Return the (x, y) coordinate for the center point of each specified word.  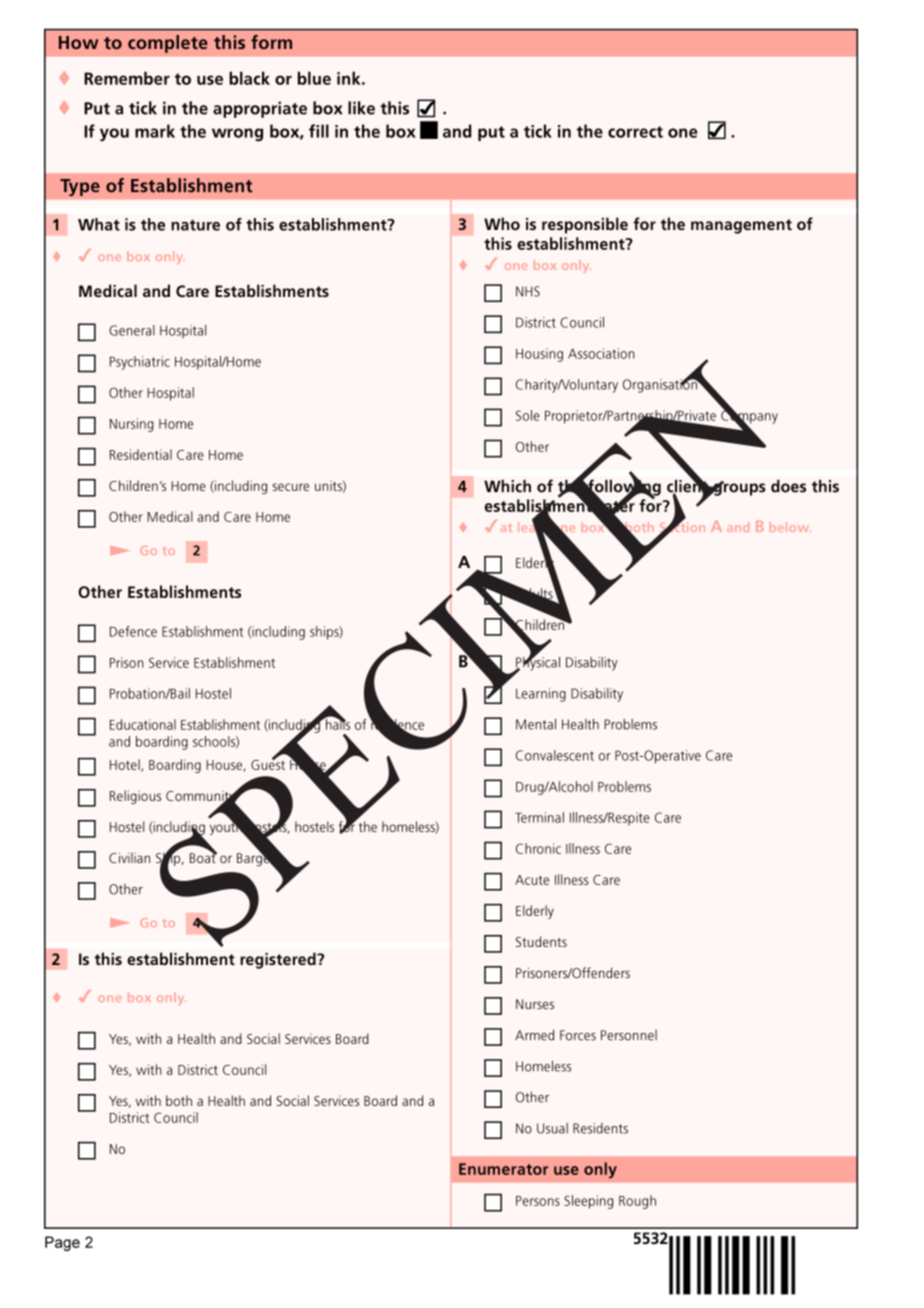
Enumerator (503, 1169)
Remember (127, 78)
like (361, 108)
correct (635, 132)
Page (62, 1243)
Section (682, 527)
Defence (133, 631)
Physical (537, 663)
